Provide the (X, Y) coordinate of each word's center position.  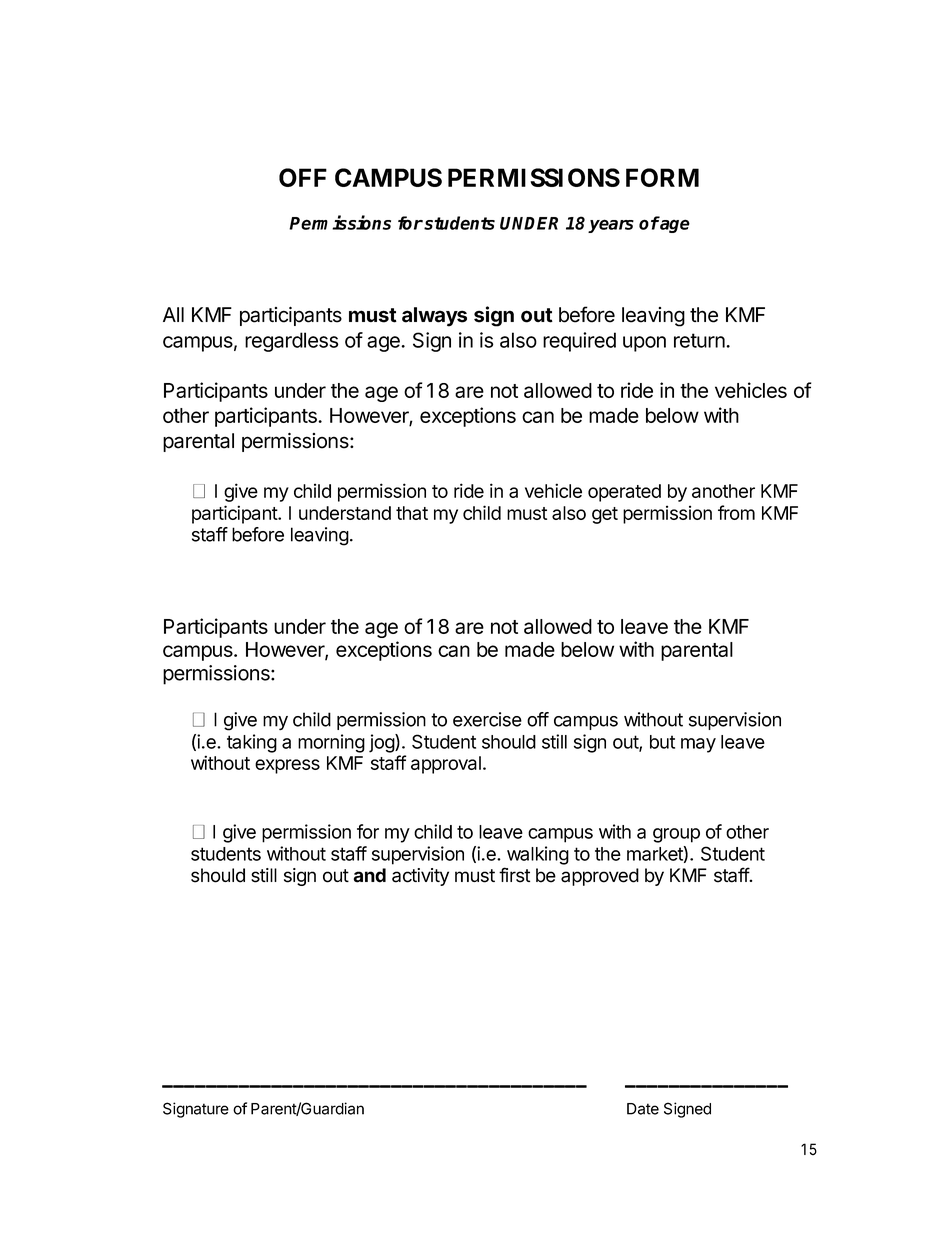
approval (446, 765)
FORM (662, 177)
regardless (291, 342)
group (676, 835)
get (605, 515)
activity (420, 877)
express (287, 766)
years (611, 226)
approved (600, 877)
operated (624, 493)
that (412, 513)
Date (643, 1109)
